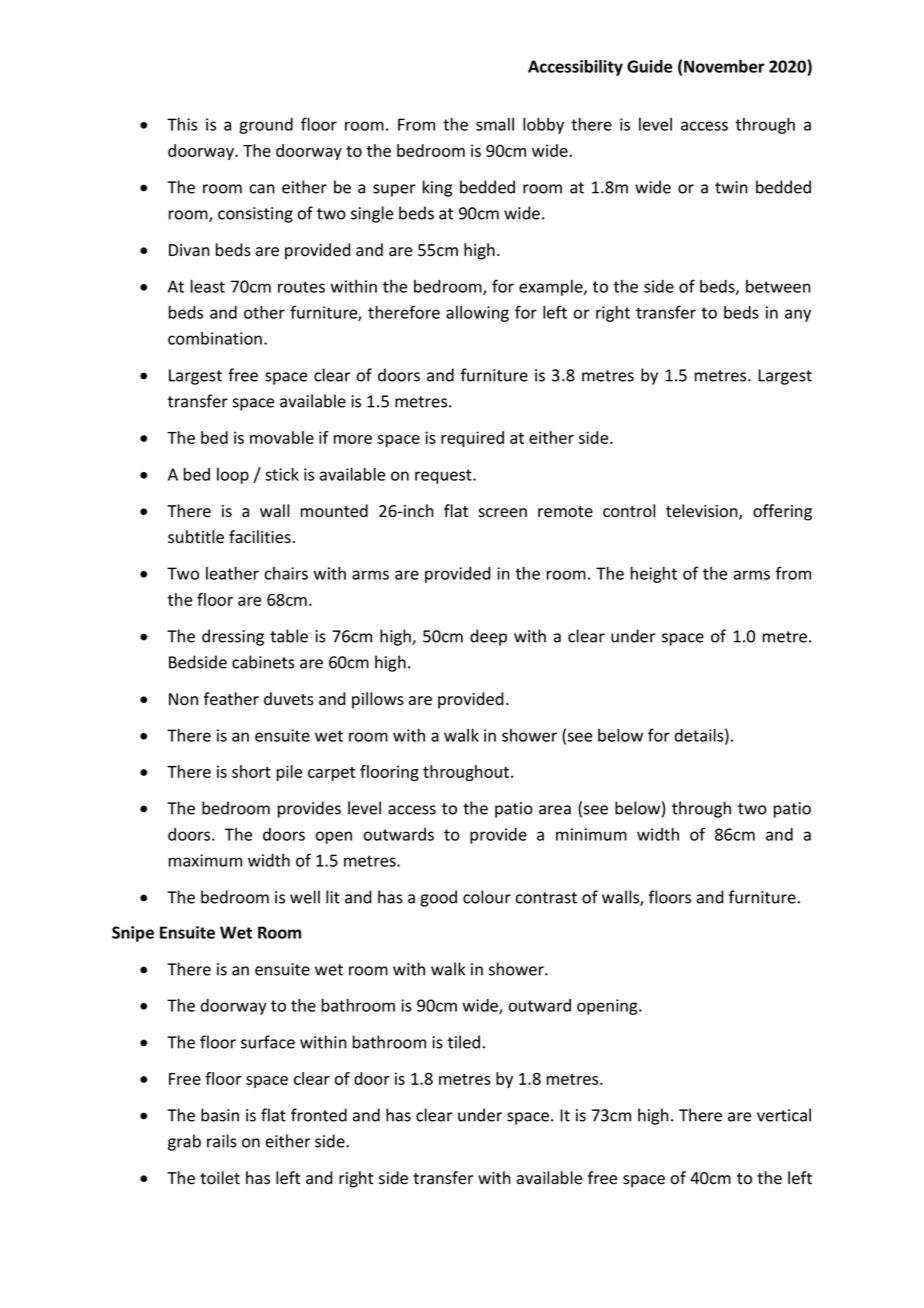 Image resolution: width=924 pixels, height=1308 pixels. Describe the element at coordinates (591, 834) in the image. I see `minimum` at that location.
